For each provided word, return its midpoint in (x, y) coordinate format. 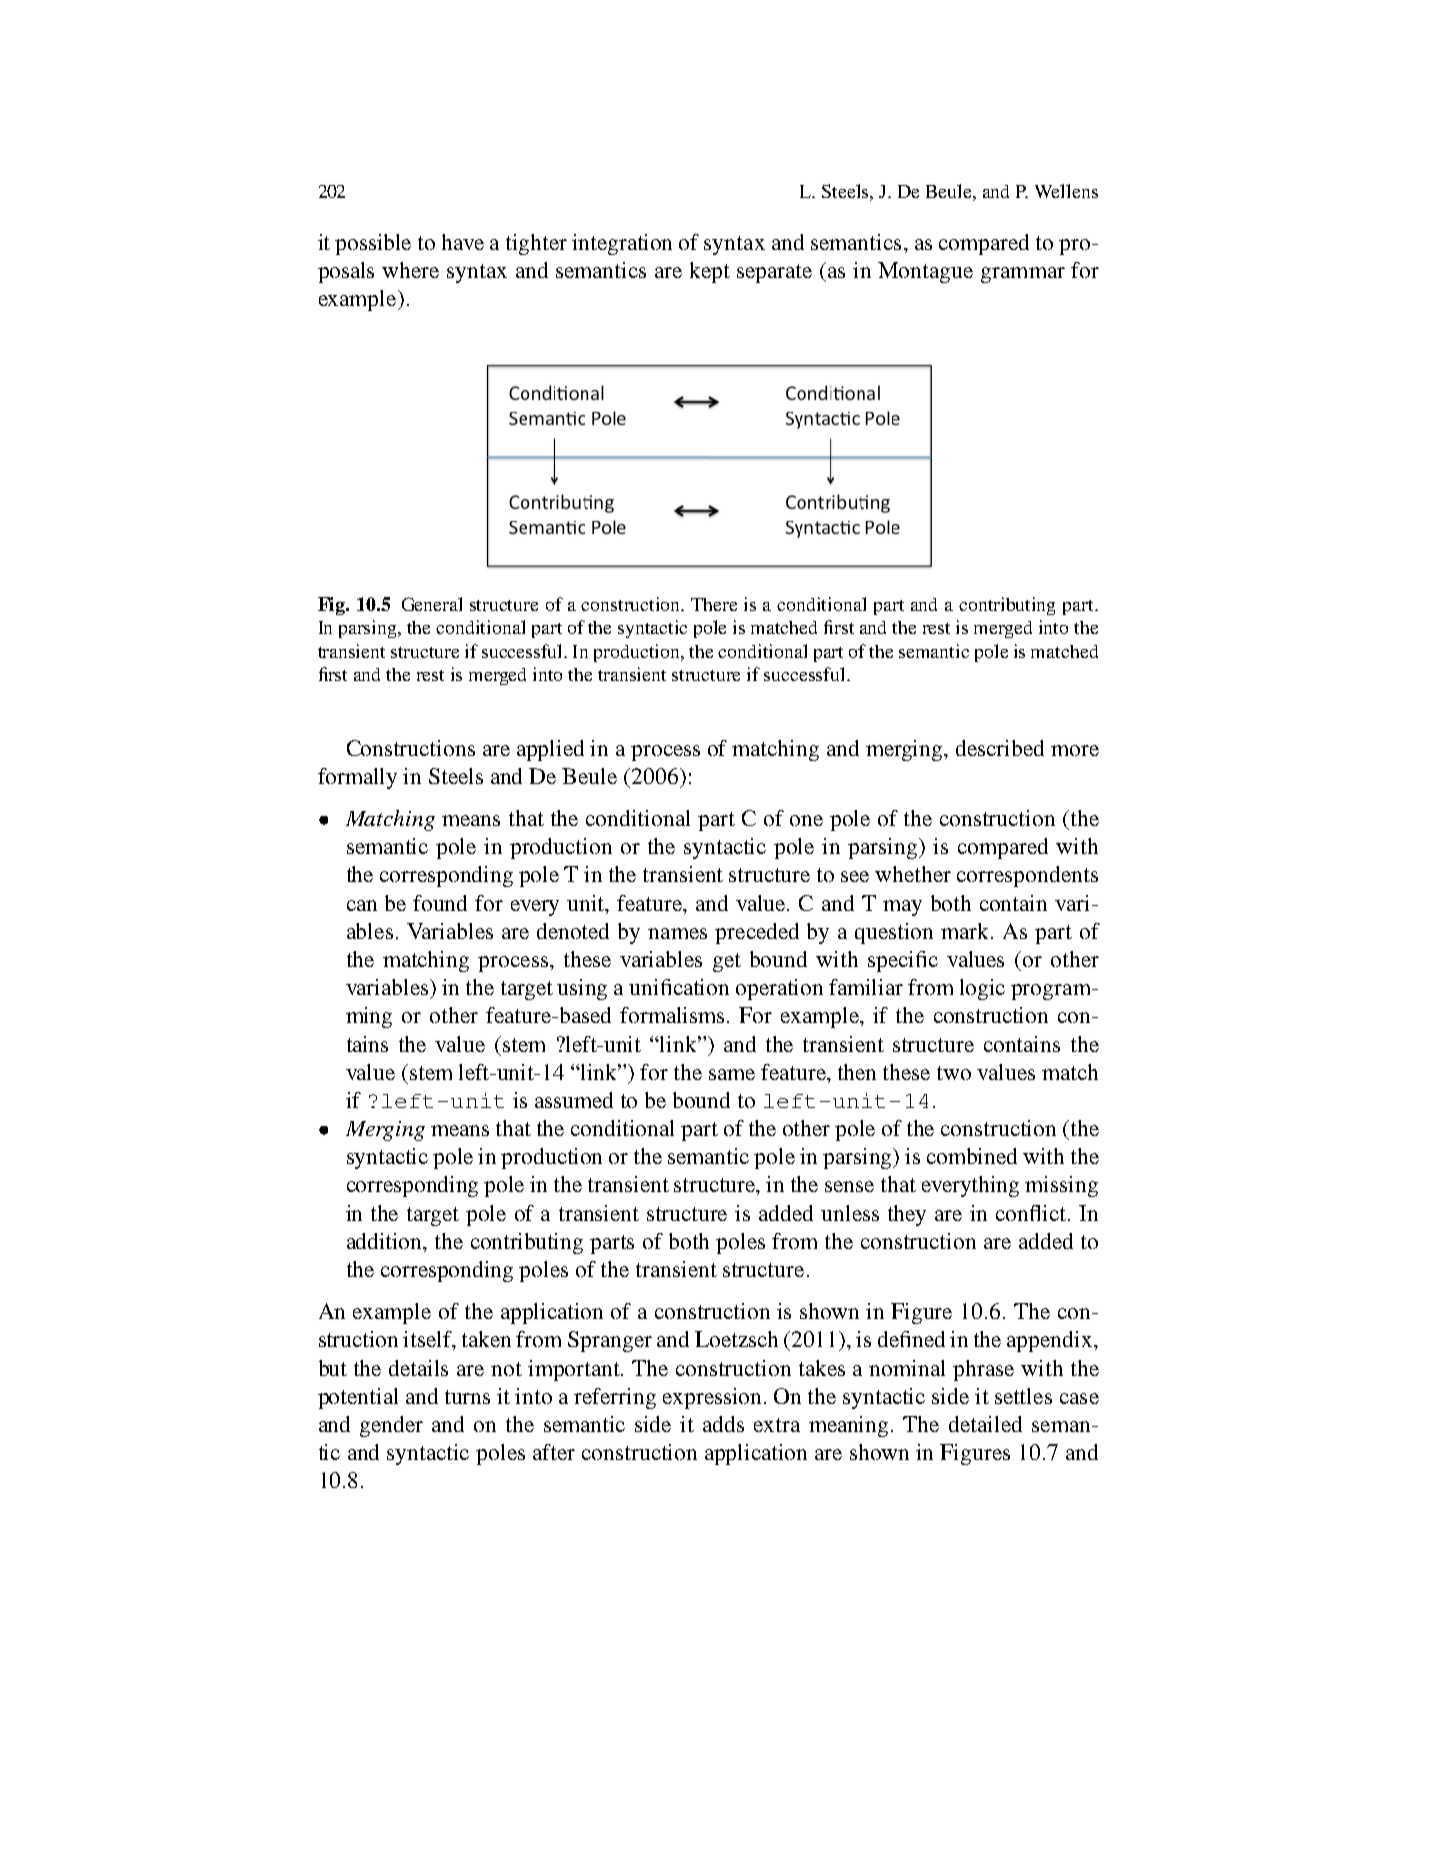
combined (972, 1156)
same (732, 1074)
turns (467, 1397)
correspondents (1027, 876)
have (463, 242)
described (1000, 748)
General (432, 604)
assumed (574, 1100)
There (714, 604)
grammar (1023, 275)
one (806, 820)
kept (710, 272)
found (440, 903)
